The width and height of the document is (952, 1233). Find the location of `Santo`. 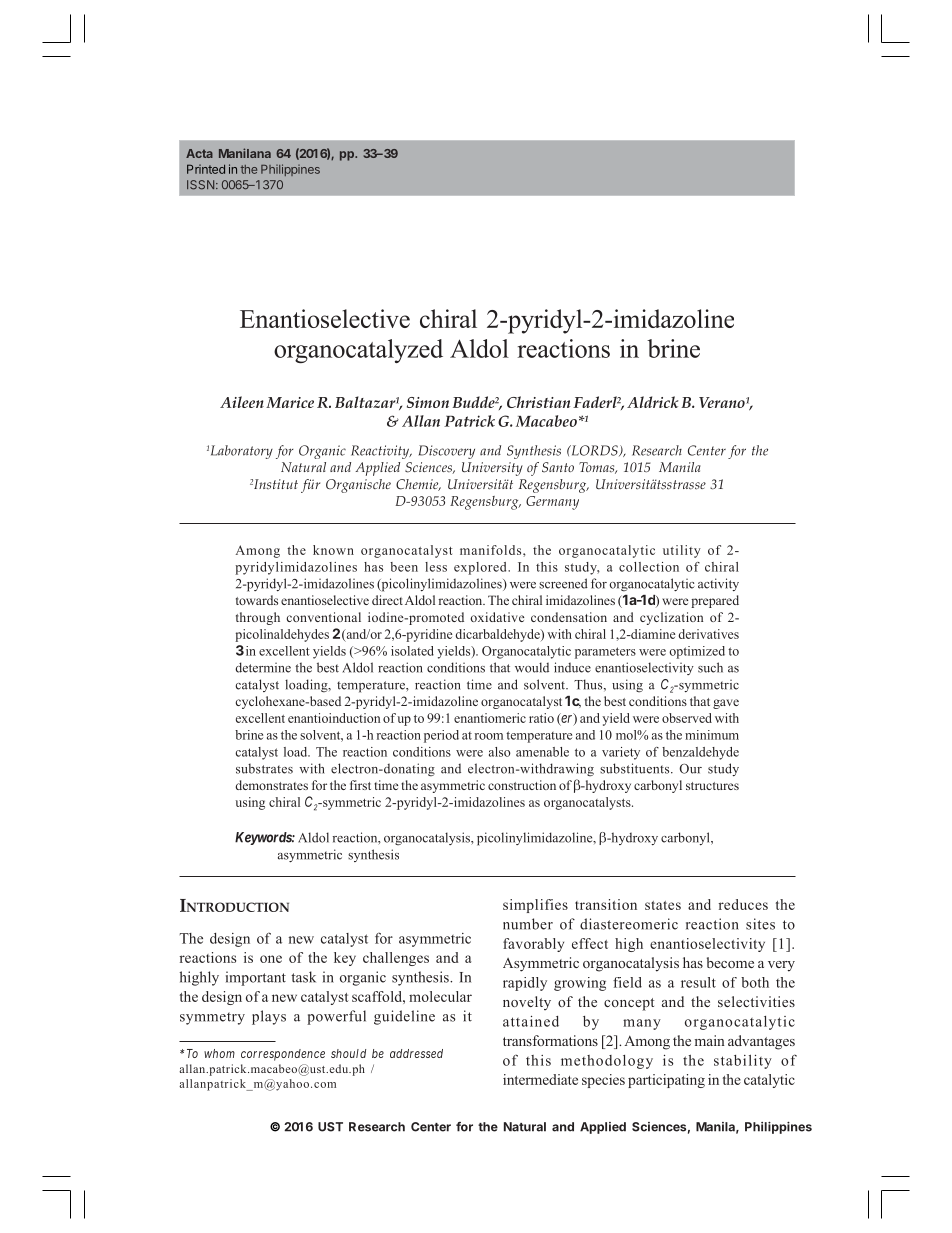

Santo is located at coordinates (558, 467).
